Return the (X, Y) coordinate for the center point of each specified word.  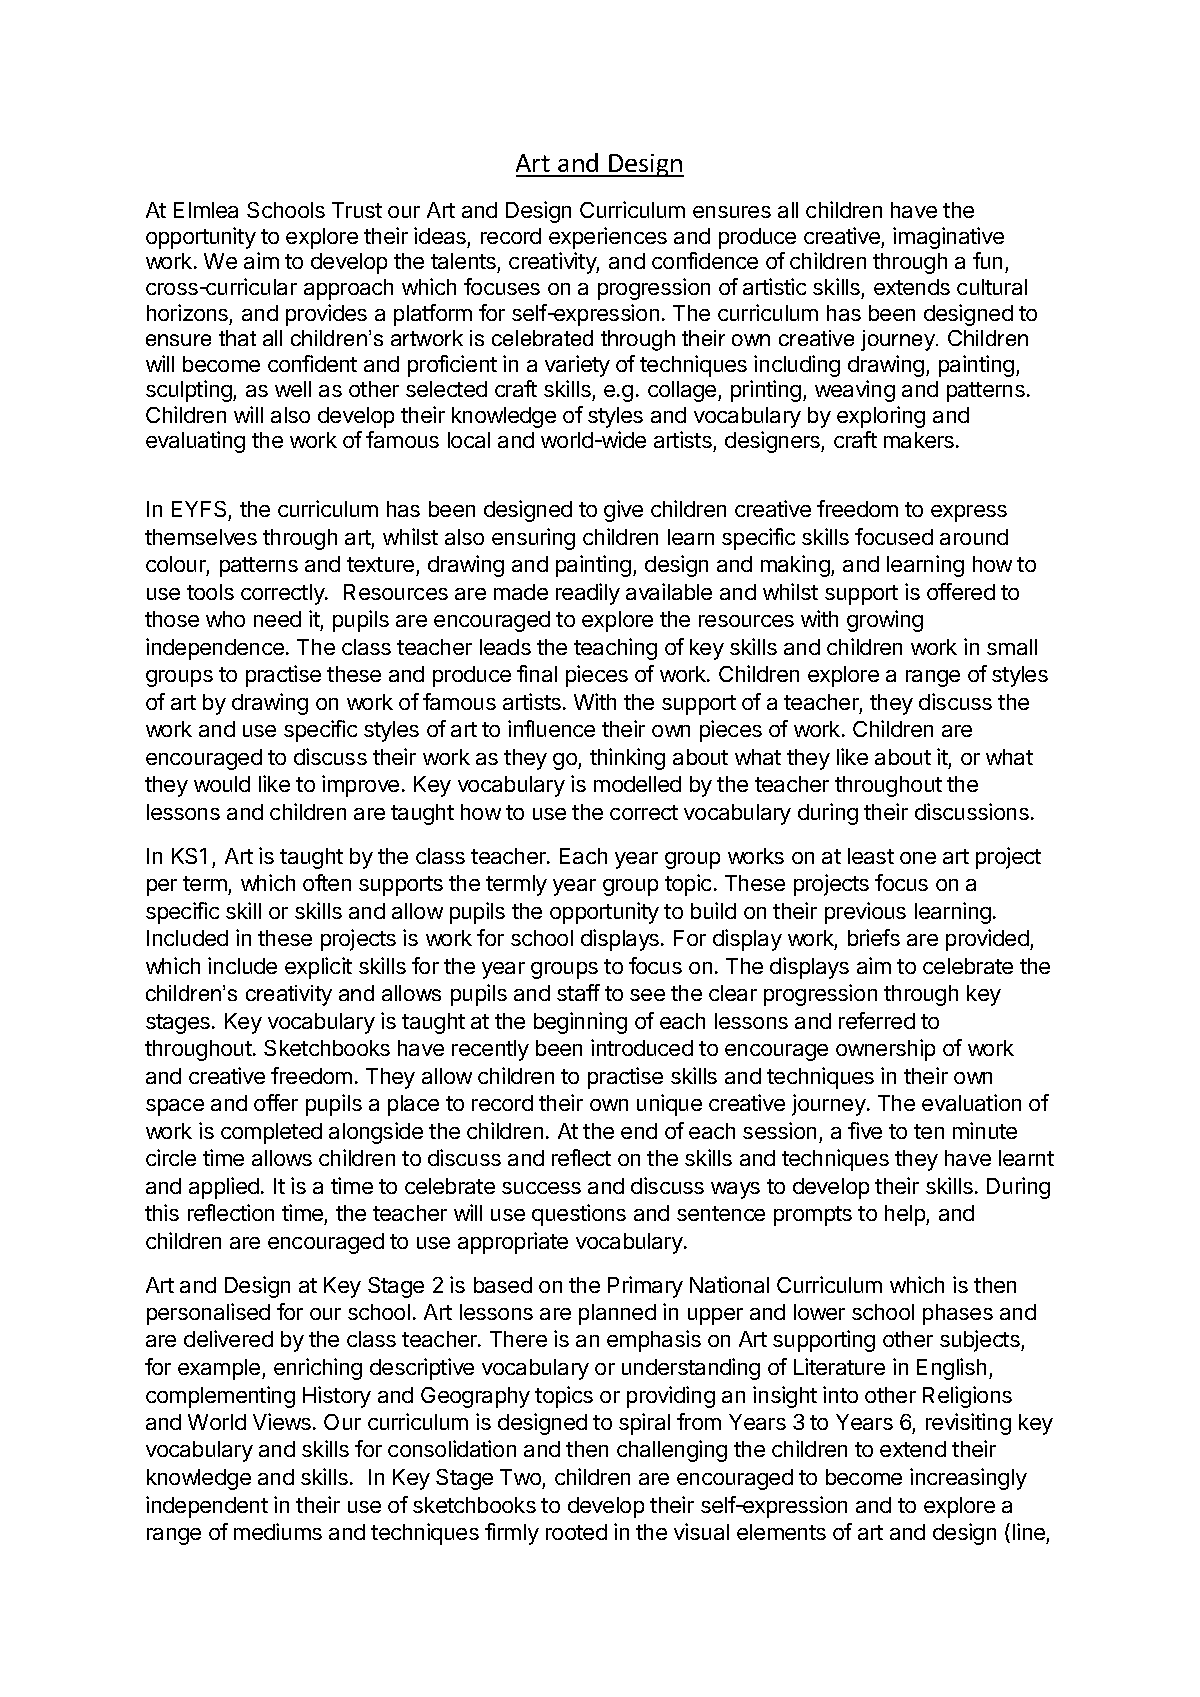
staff (578, 992)
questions (579, 1215)
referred (877, 1020)
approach (348, 289)
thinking (627, 759)
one (918, 858)
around (974, 537)
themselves (201, 537)
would (222, 784)
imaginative (948, 238)
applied (224, 1188)
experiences (608, 238)
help (906, 1215)
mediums (278, 1531)
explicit (318, 968)
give (623, 511)
